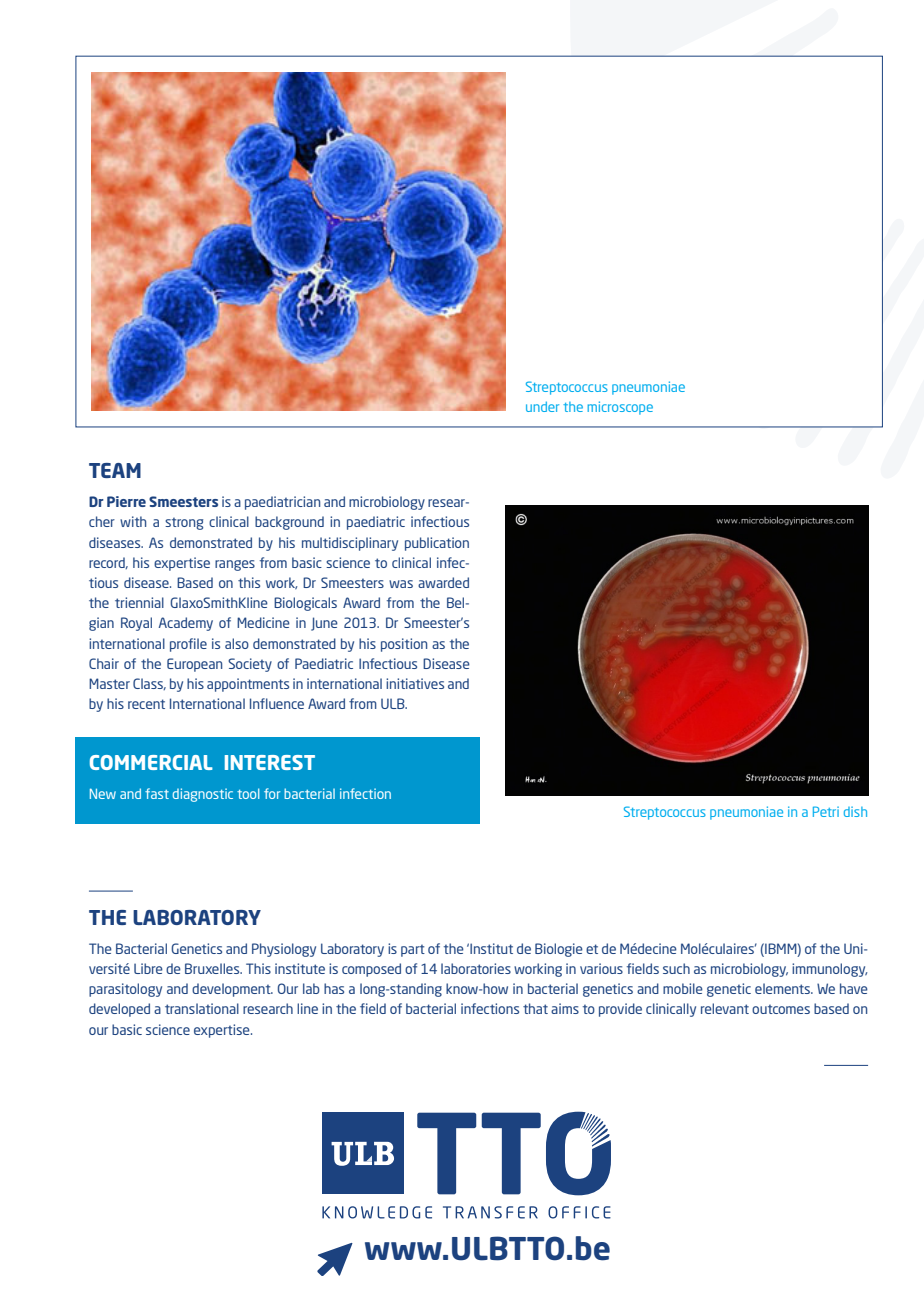  I want to click on for, so click(272, 793).
